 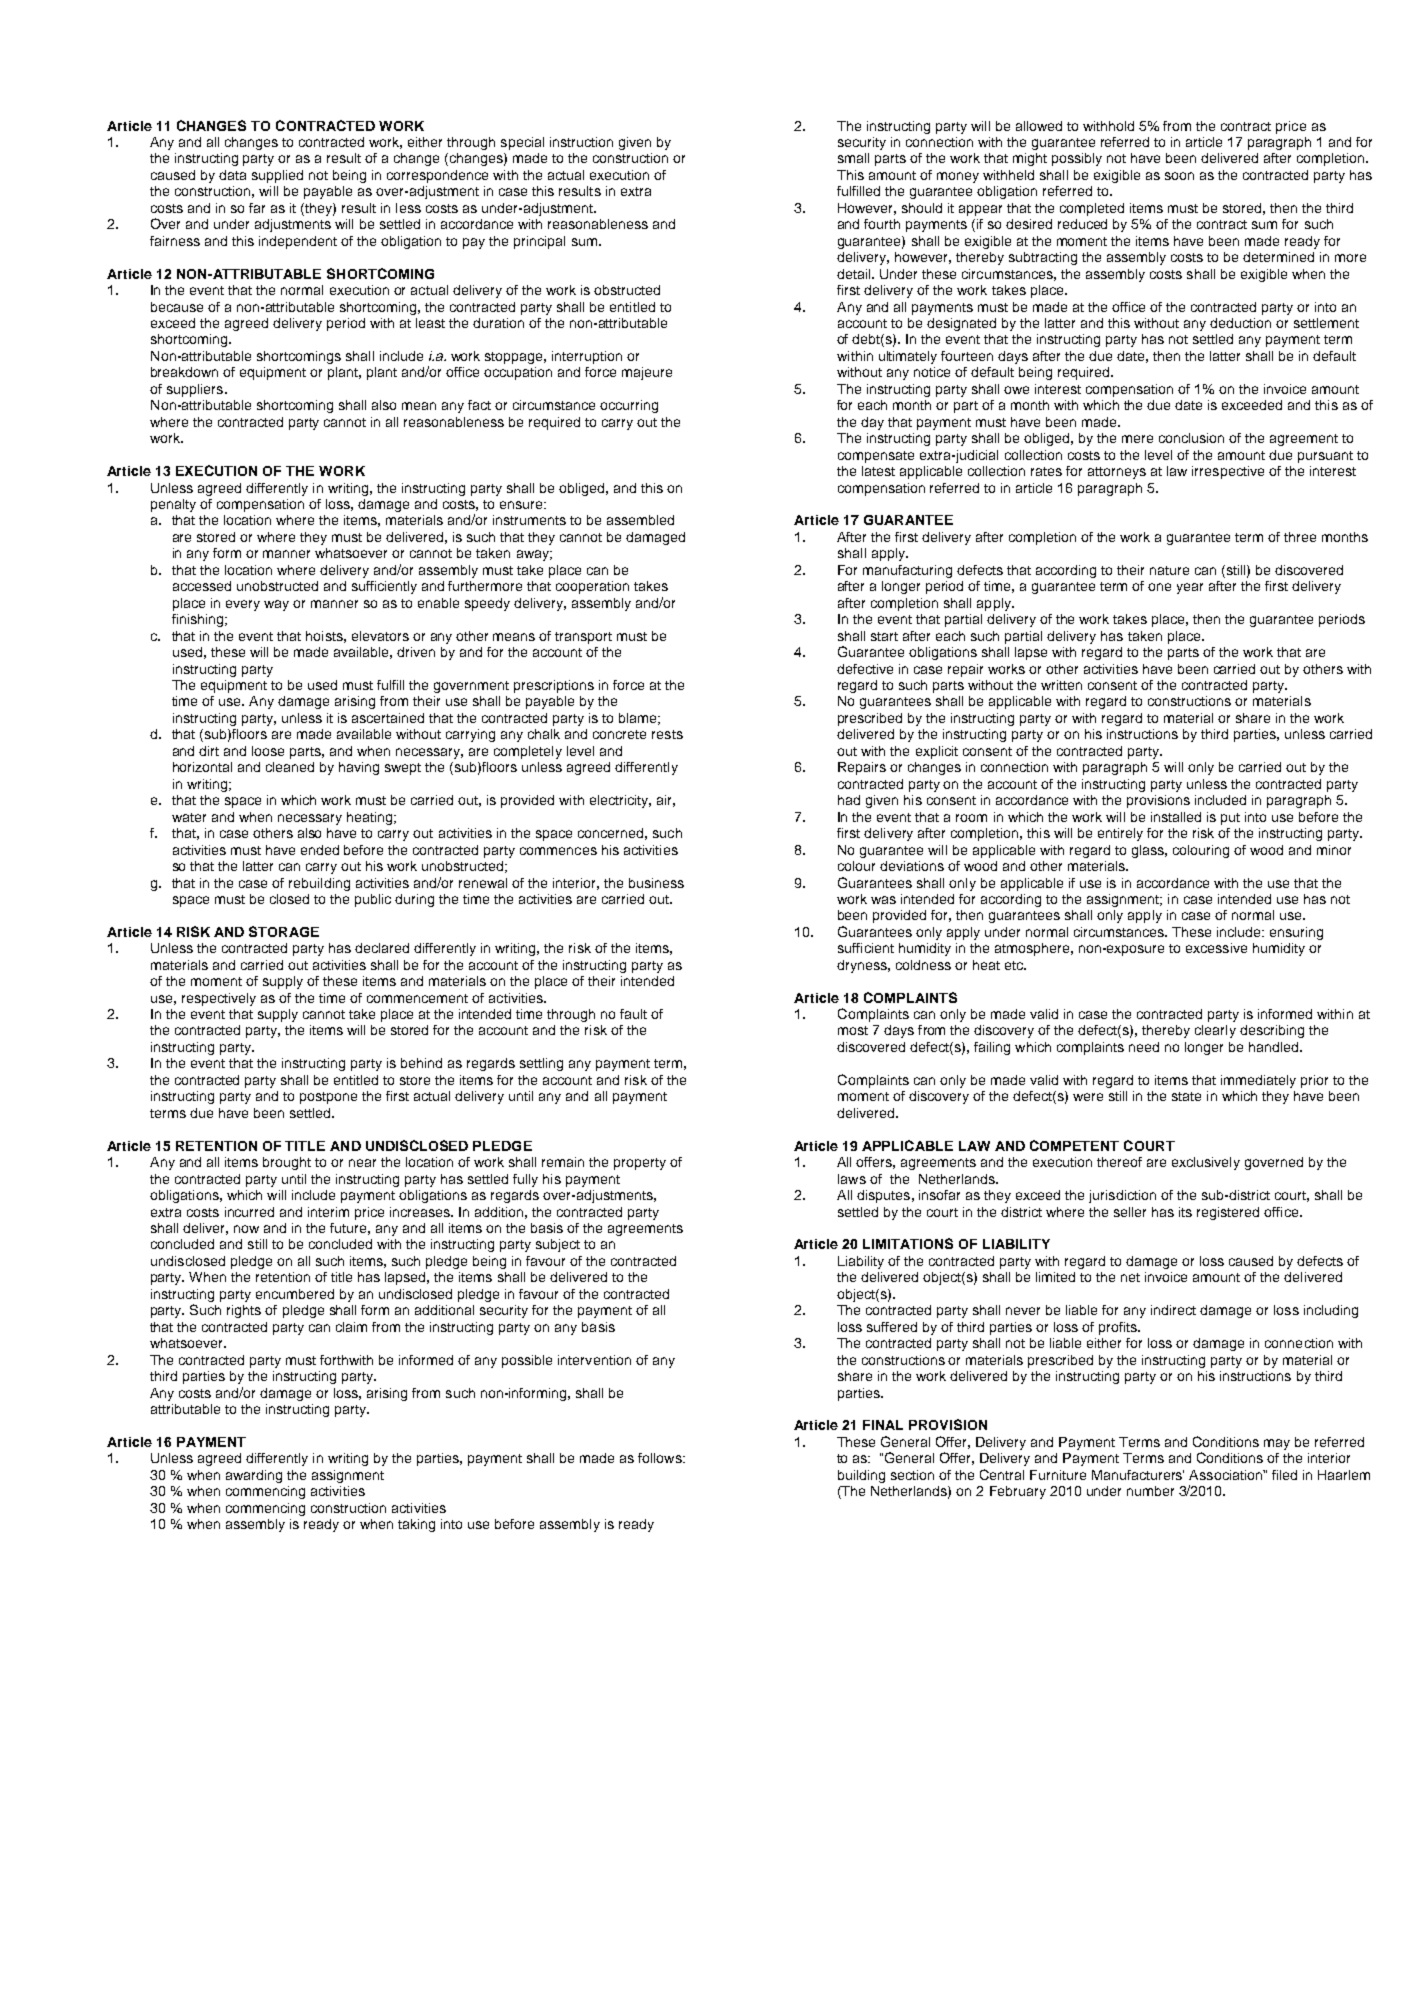 What do you see at coordinates (849, 800) in the image?
I see `had` at bounding box center [849, 800].
